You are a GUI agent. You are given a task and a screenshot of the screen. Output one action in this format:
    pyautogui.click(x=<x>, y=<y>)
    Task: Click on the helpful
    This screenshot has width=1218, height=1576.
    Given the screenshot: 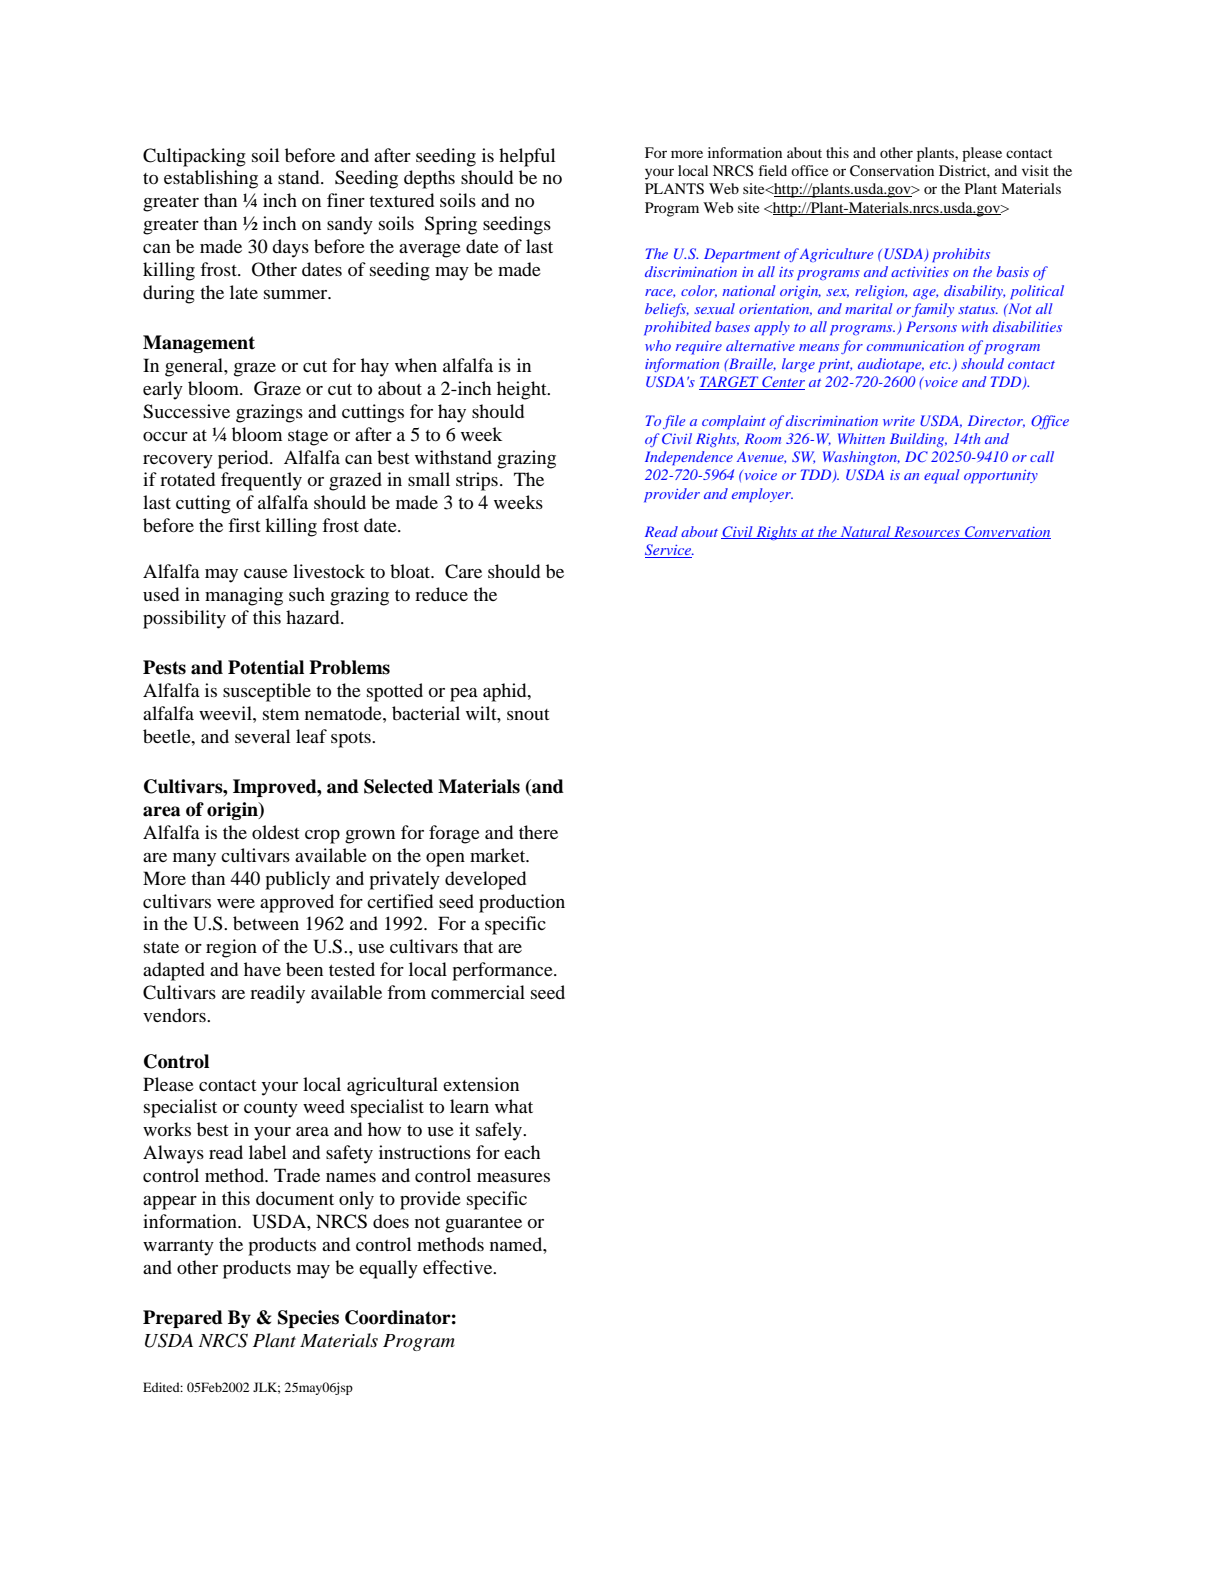 What is the action you would take?
    pyautogui.click(x=527, y=157)
